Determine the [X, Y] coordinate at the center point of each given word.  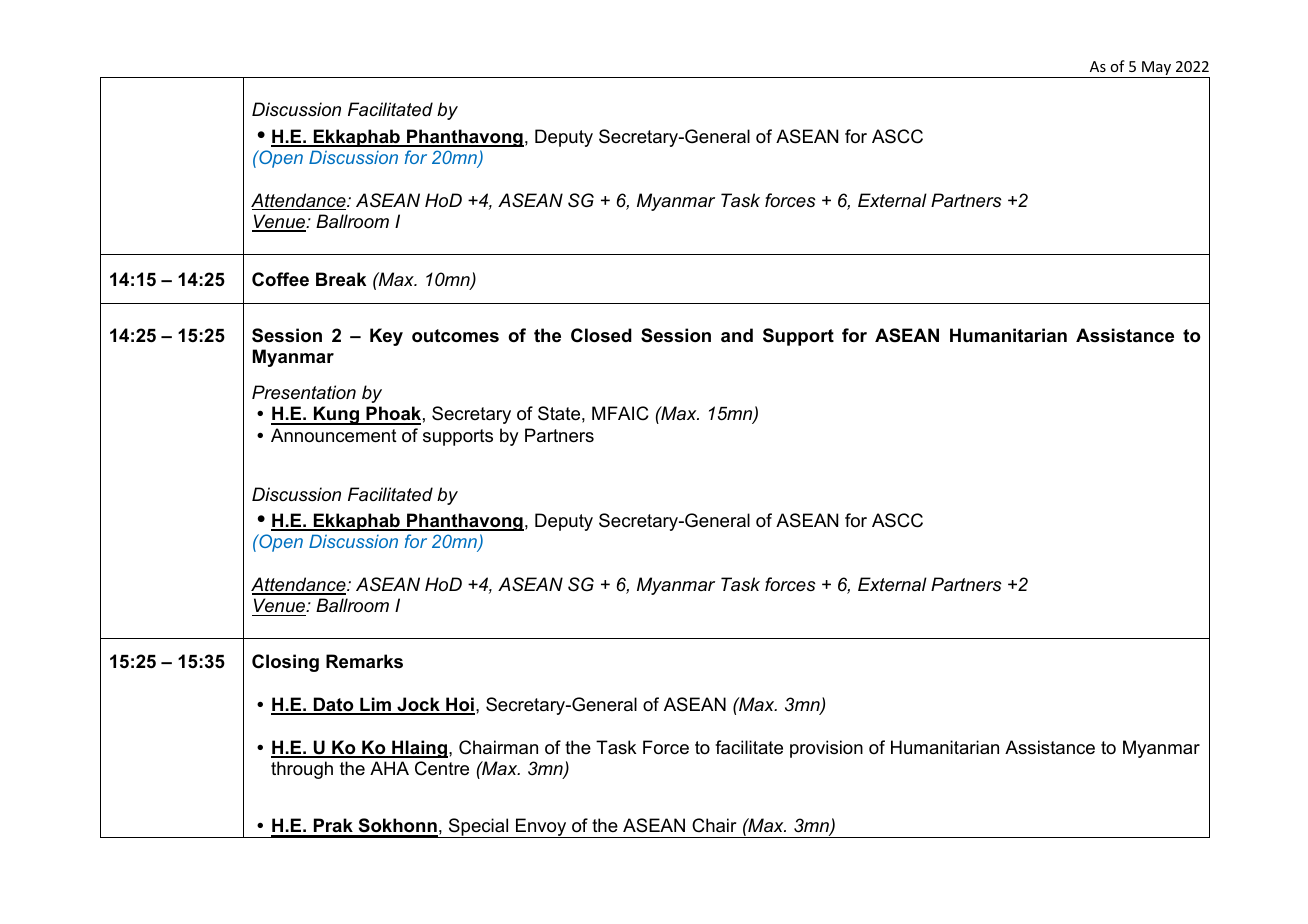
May [1157, 69]
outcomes [455, 336]
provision [826, 749]
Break [341, 279]
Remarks [364, 661]
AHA [389, 768]
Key [386, 337]
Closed [601, 335]
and [737, 335]
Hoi [459, 705]
